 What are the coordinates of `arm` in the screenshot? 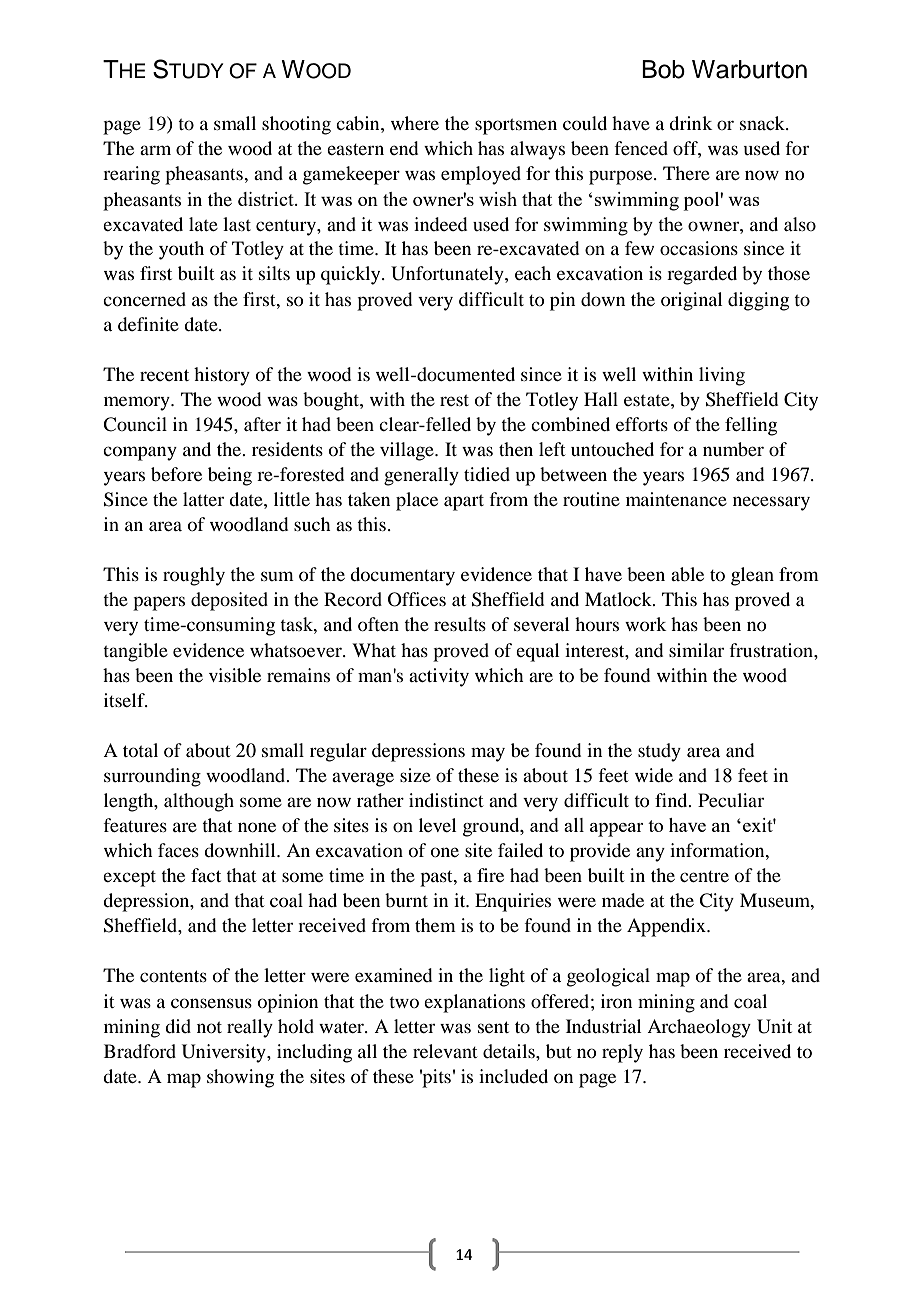 It's located at (155, 150).
